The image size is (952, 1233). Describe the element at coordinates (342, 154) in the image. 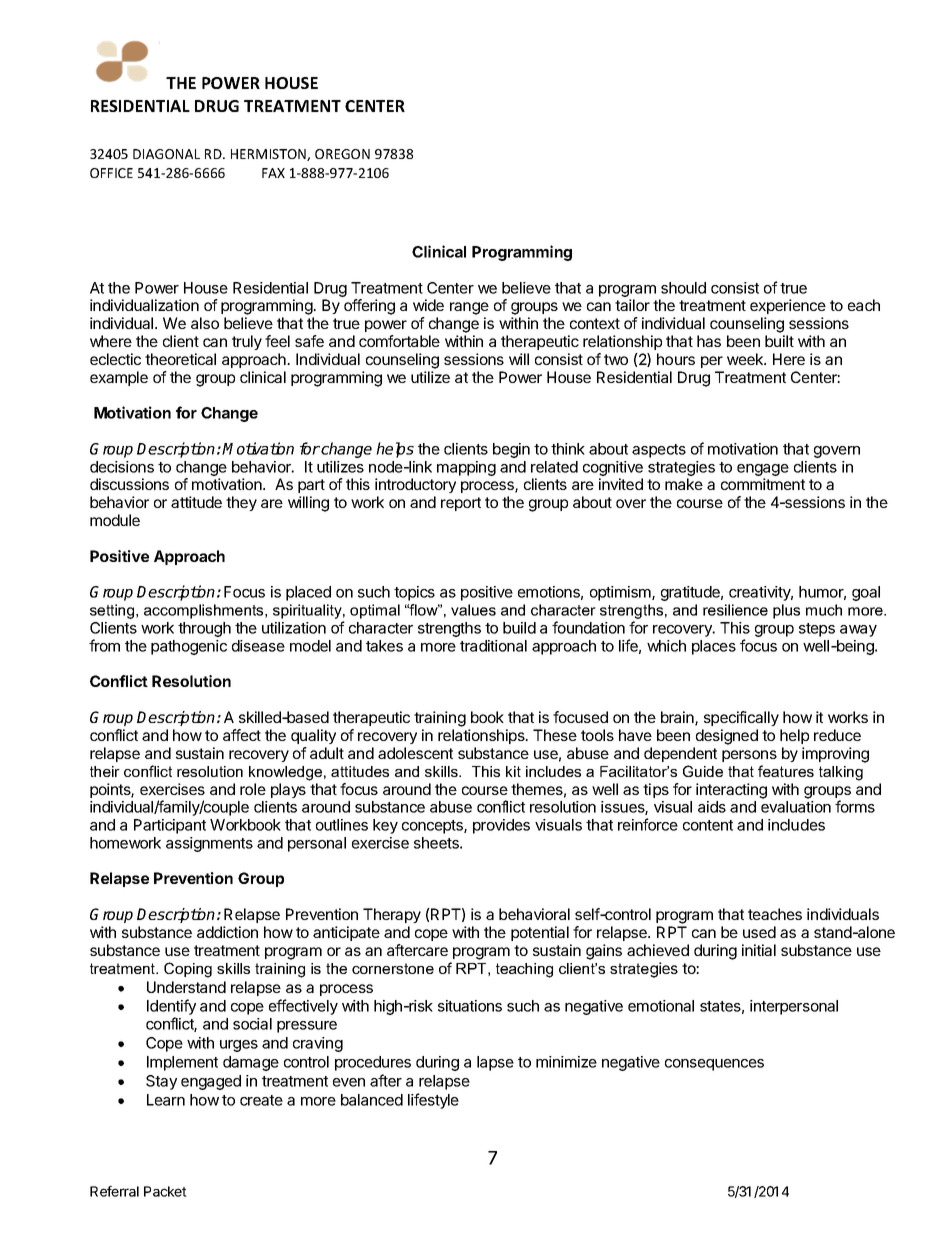

I see `OREGON` at that location.
